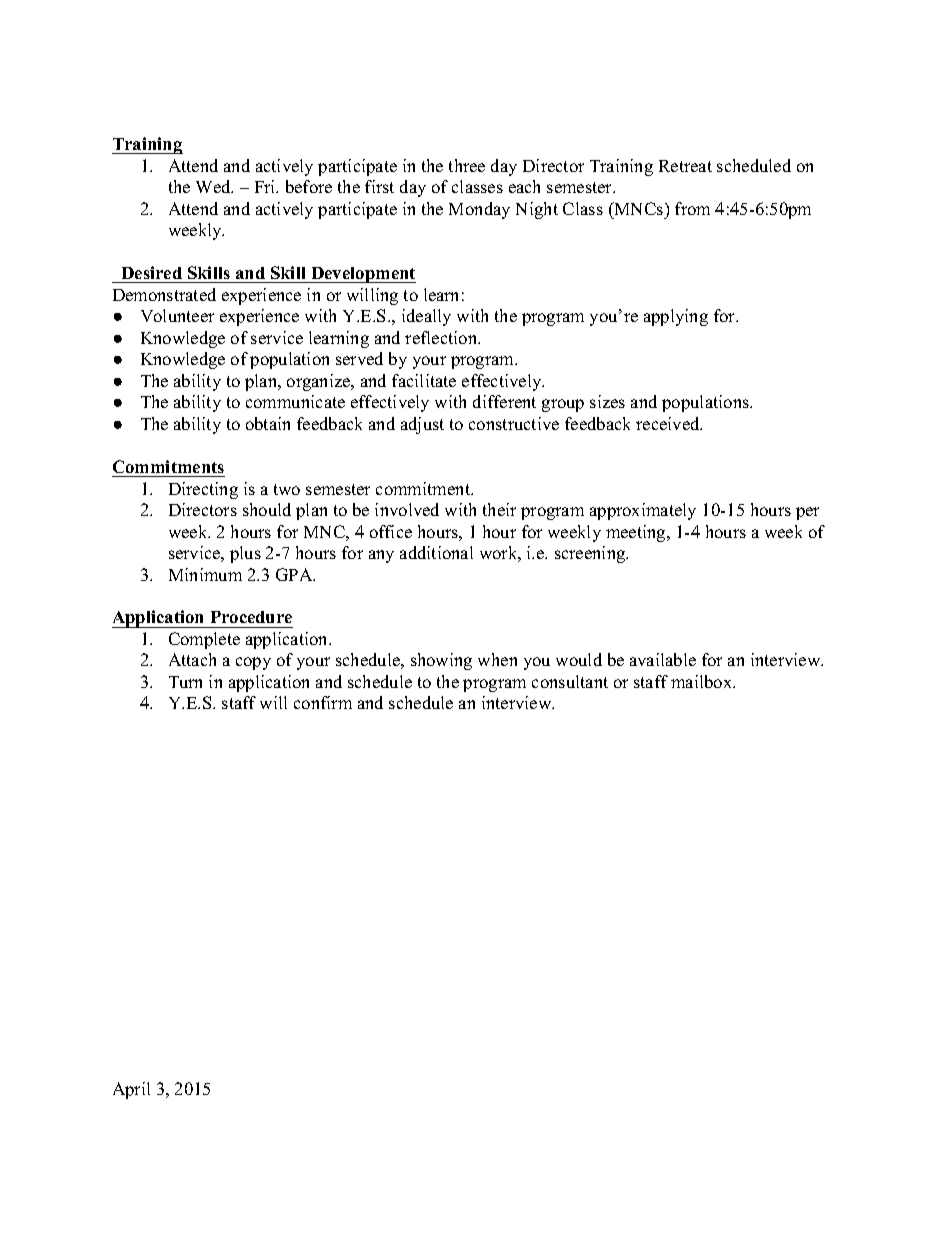 The height and width of the screenshot is (1233, 952). Describe the element at coordinates (185, 682) in the screenshot. I see `Turn` at that location.
